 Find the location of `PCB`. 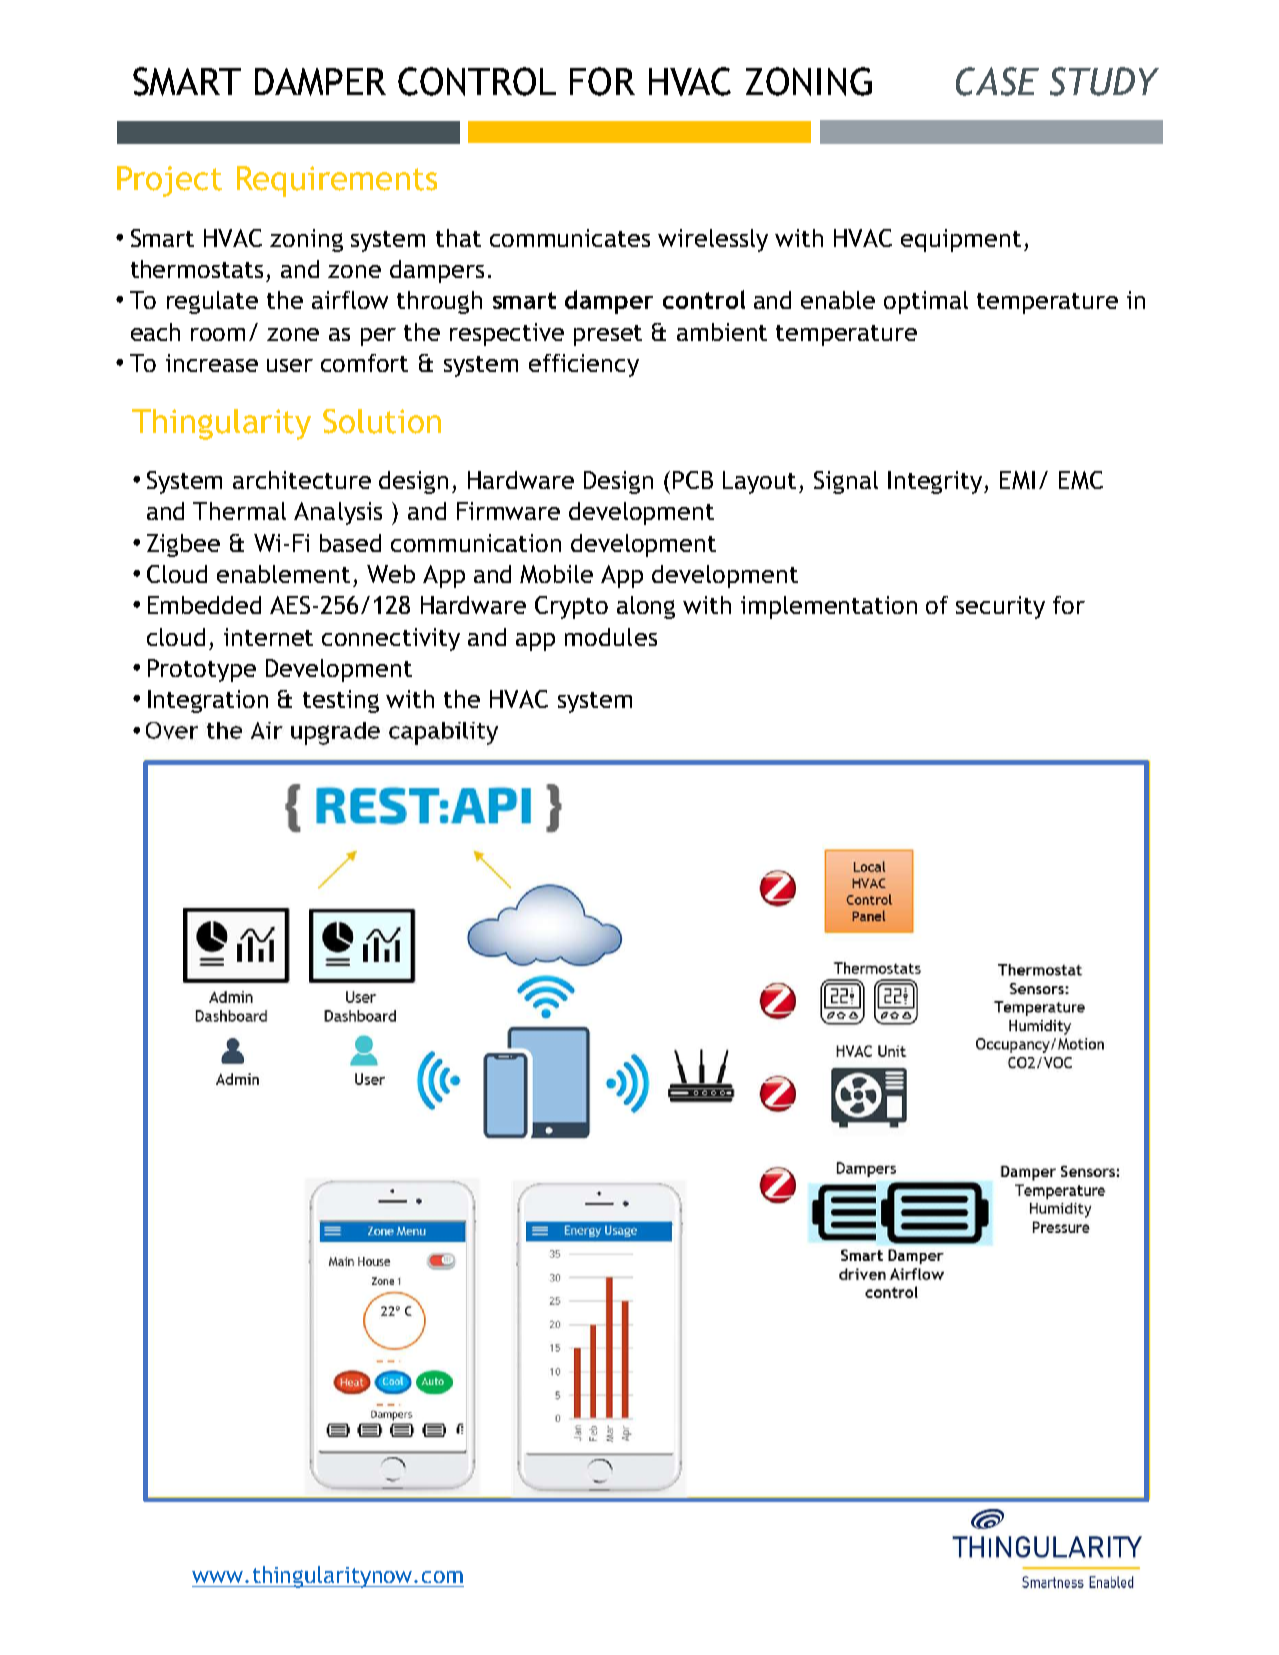

PCB is located at coordinates (693, 480).
